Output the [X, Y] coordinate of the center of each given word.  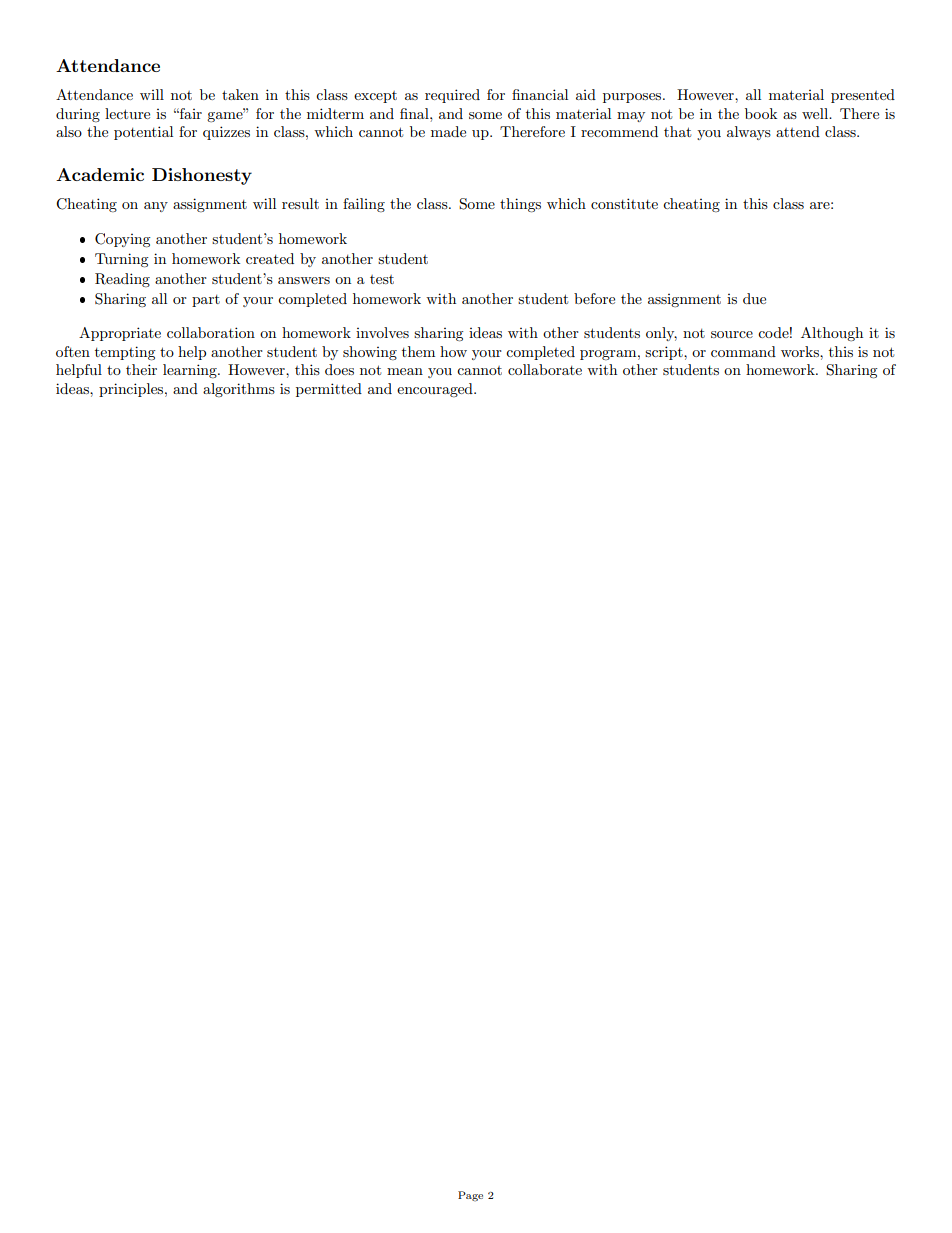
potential [143, 133]
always [749, 133]
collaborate [545, 369]
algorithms [239, 390]
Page [470, 1196]
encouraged [436, 390]
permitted [329, 390]
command [743, 351]
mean [405, 371]
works [801, 351]
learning [191, 371]
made [448, 131]
